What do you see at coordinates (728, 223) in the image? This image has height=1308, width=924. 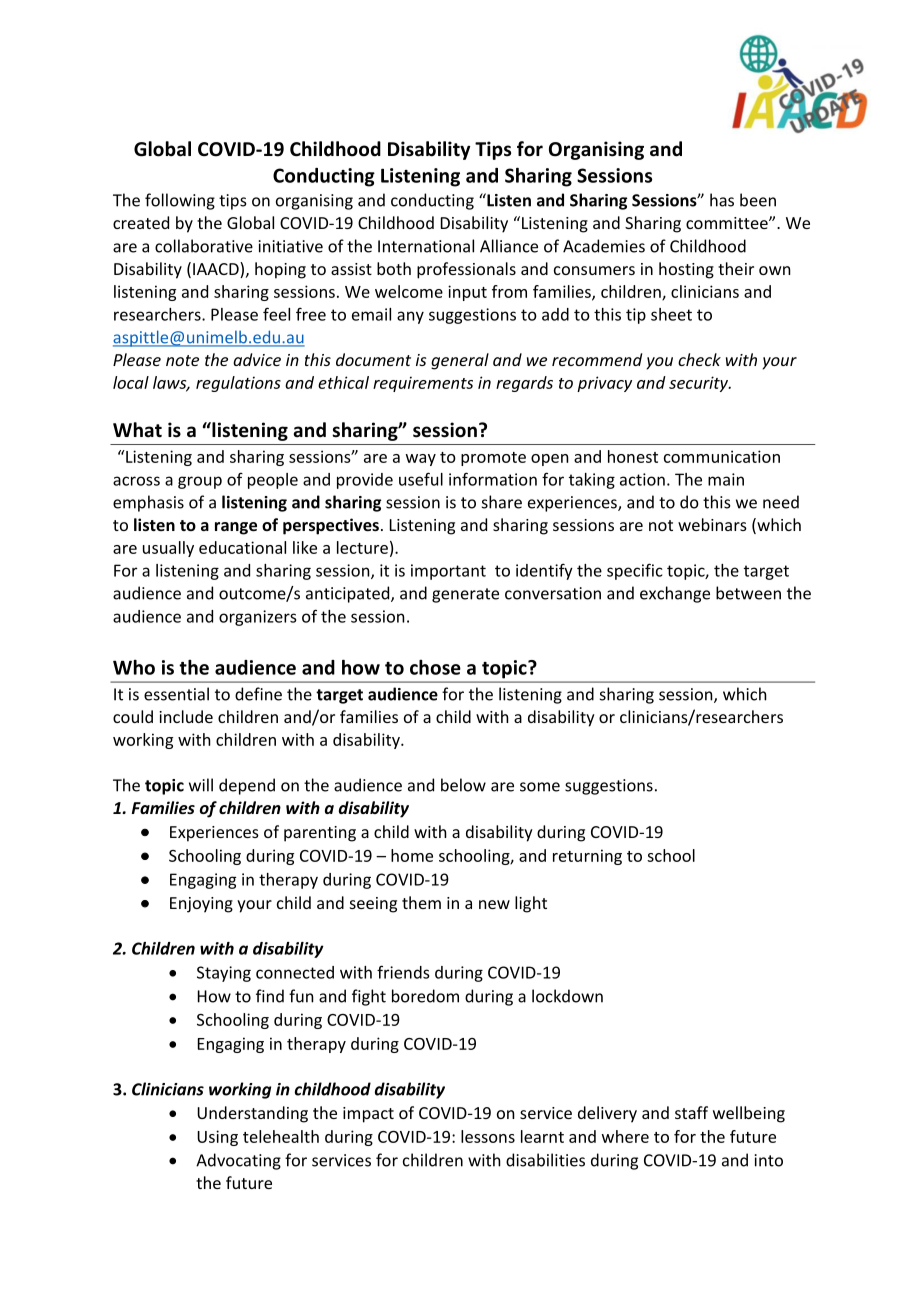 I see `committee` at bounding box center [728, 223].
